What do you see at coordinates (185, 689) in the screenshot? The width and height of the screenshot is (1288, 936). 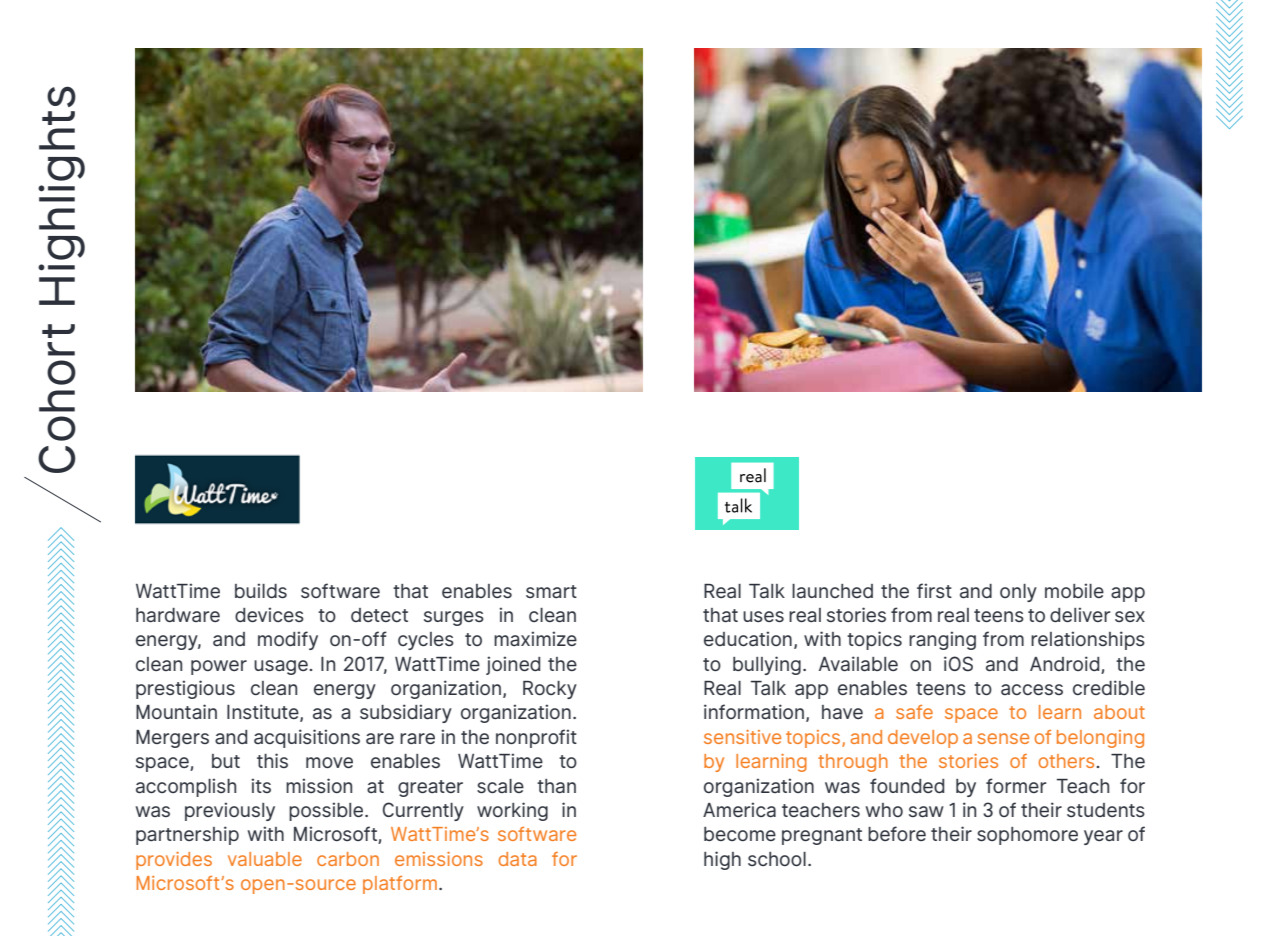 I see `prestigious` at bounding box center [185, 689].
